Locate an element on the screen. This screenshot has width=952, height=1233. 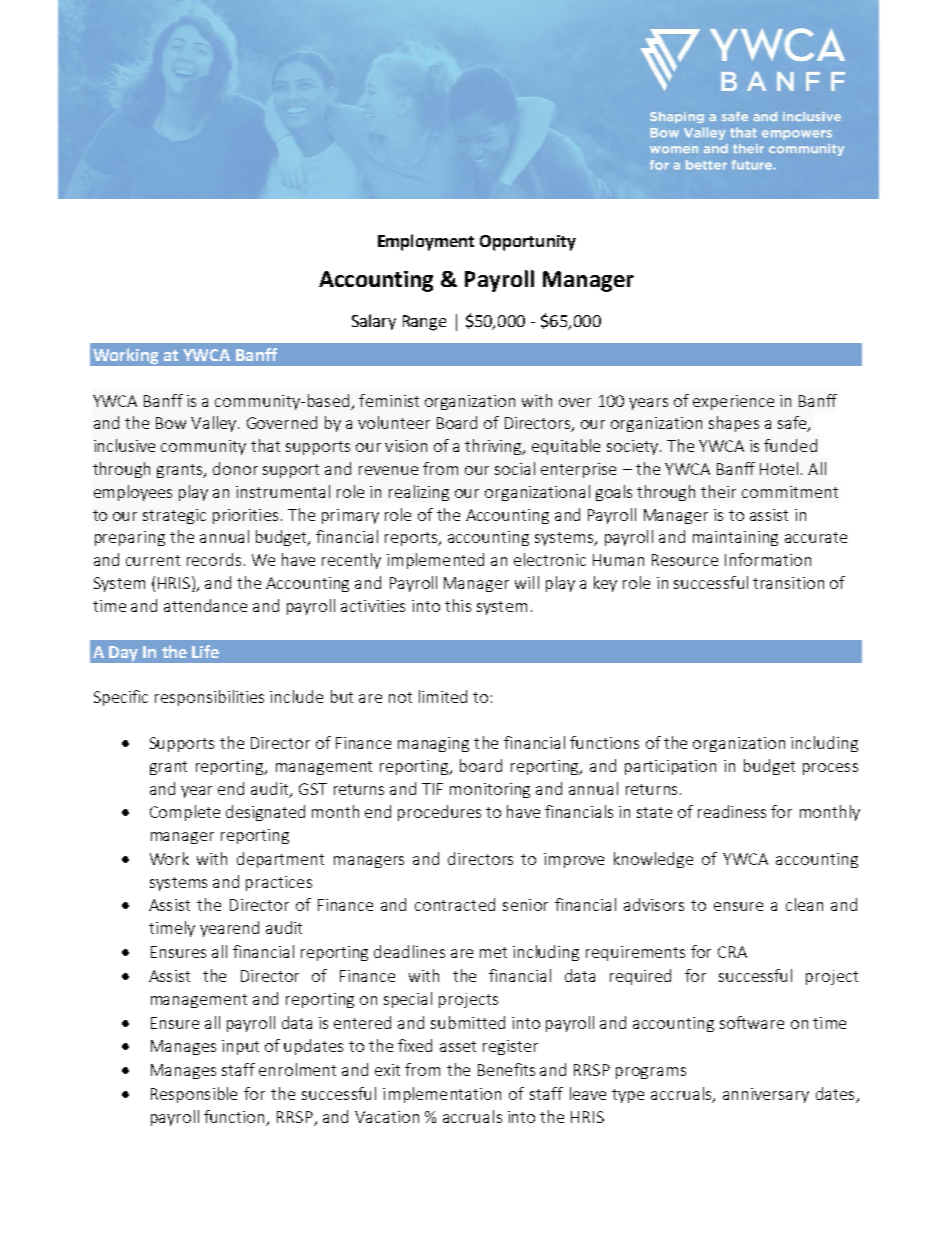
Hotel is located at coordinates (779, 468).
